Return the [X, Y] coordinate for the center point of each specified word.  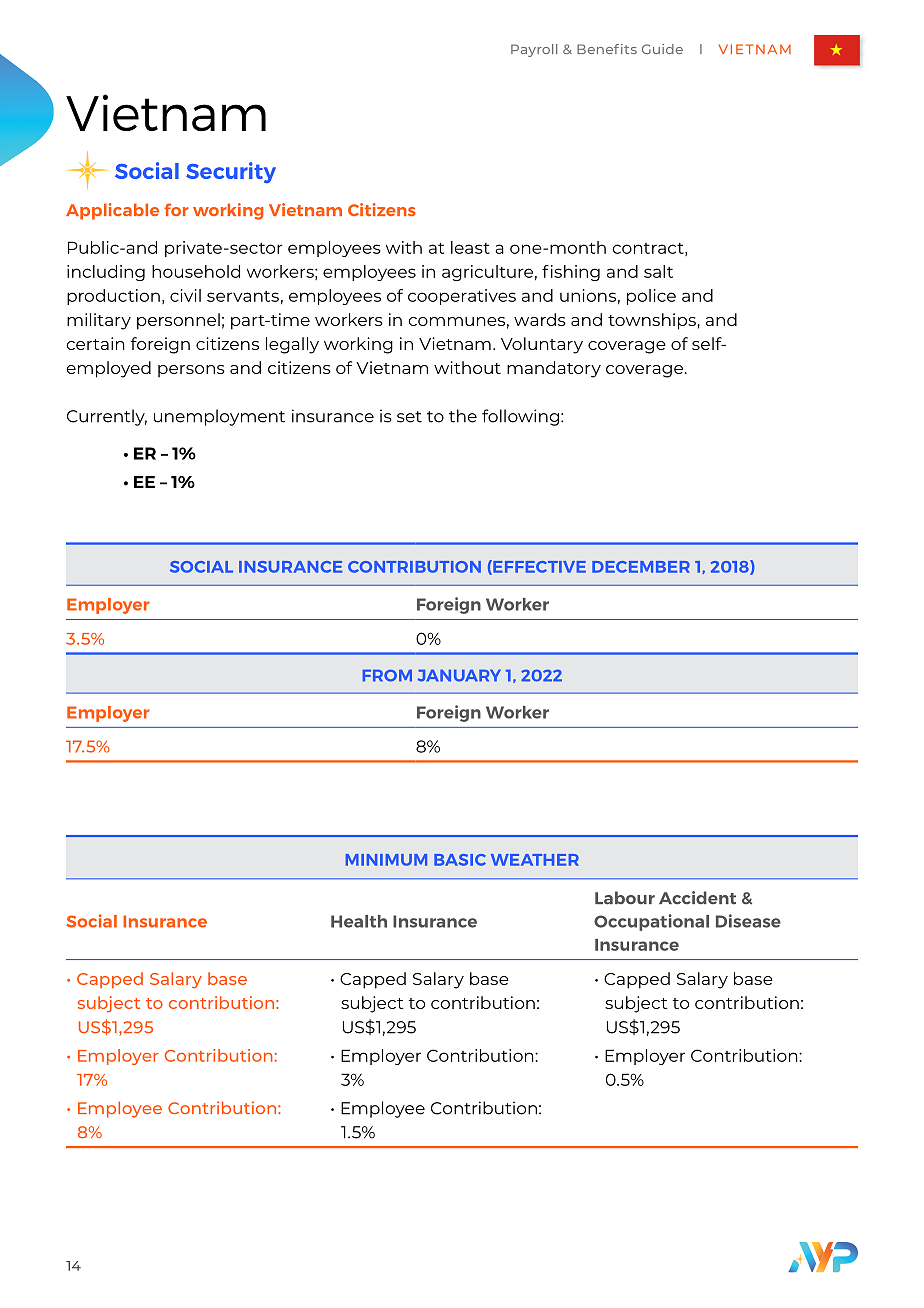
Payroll [534, 50]
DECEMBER [641, 567]
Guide [662, 49]
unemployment [219, 417]
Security [231, 172]
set [409, 417]
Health [359, 921]
